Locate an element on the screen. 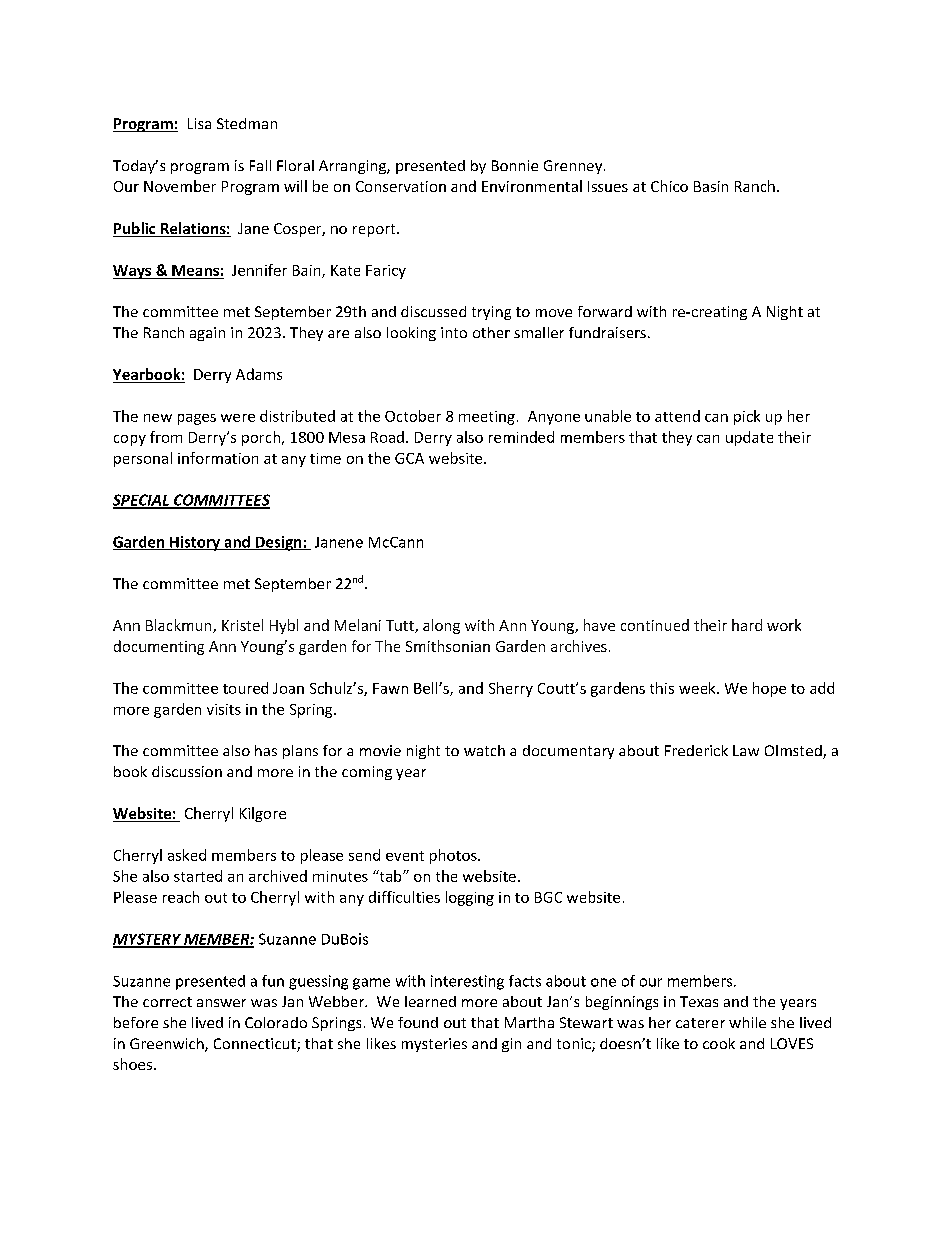 The height and width of the screenshot is (1233, 952). Bonnie is located at coordinates (515, 165).
